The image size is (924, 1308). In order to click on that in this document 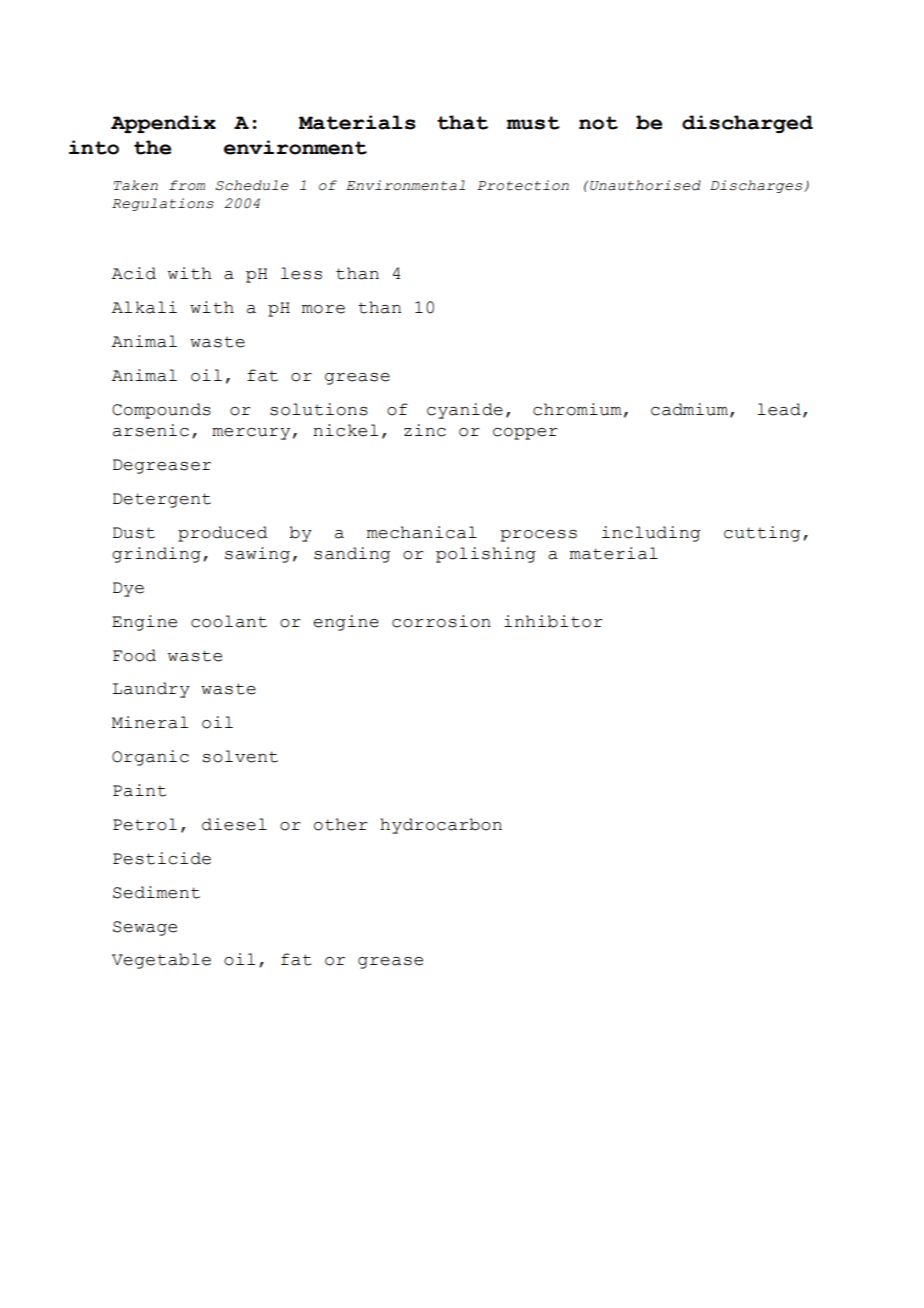, I will do `click(462, 122)`.
